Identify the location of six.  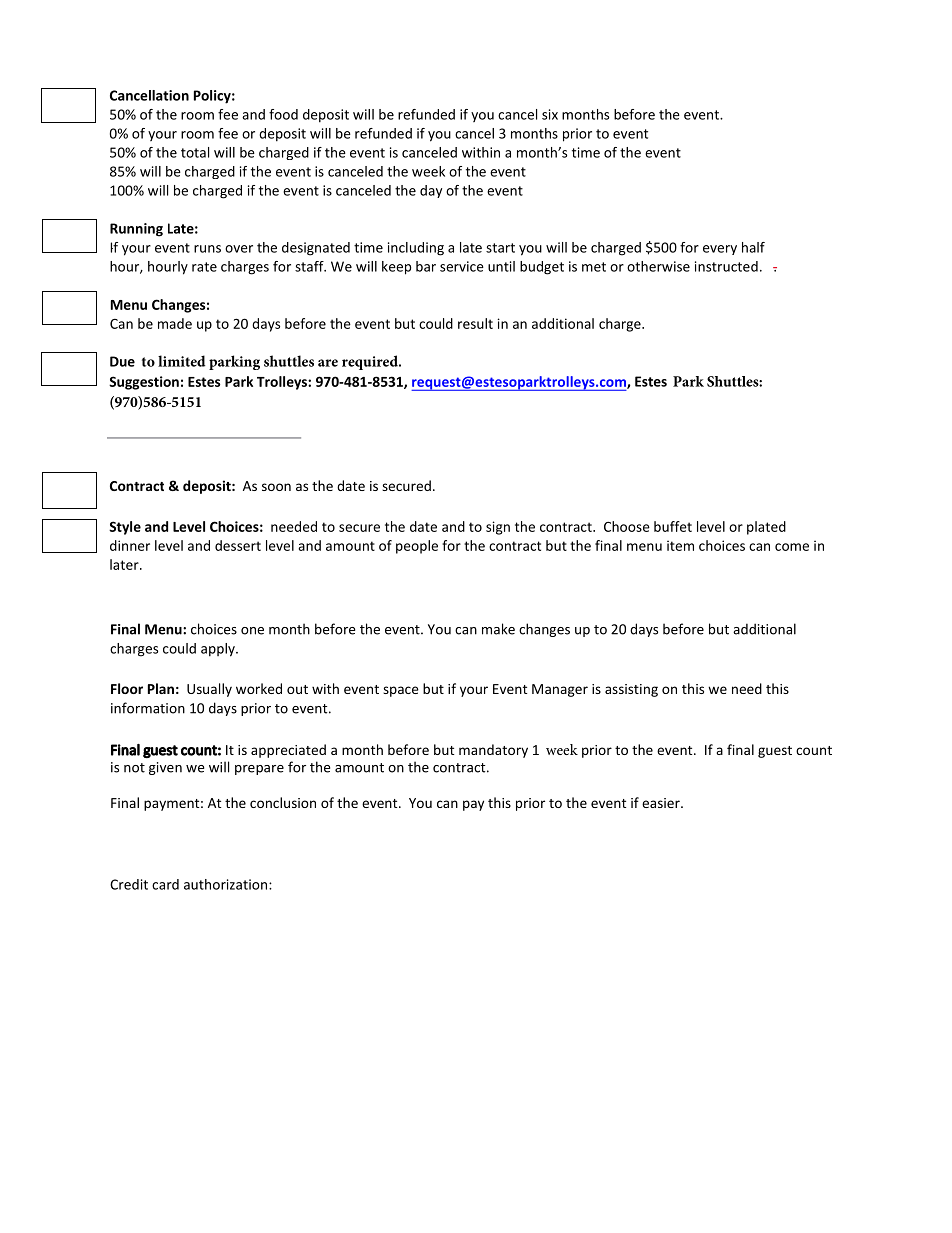
(550, 114).
